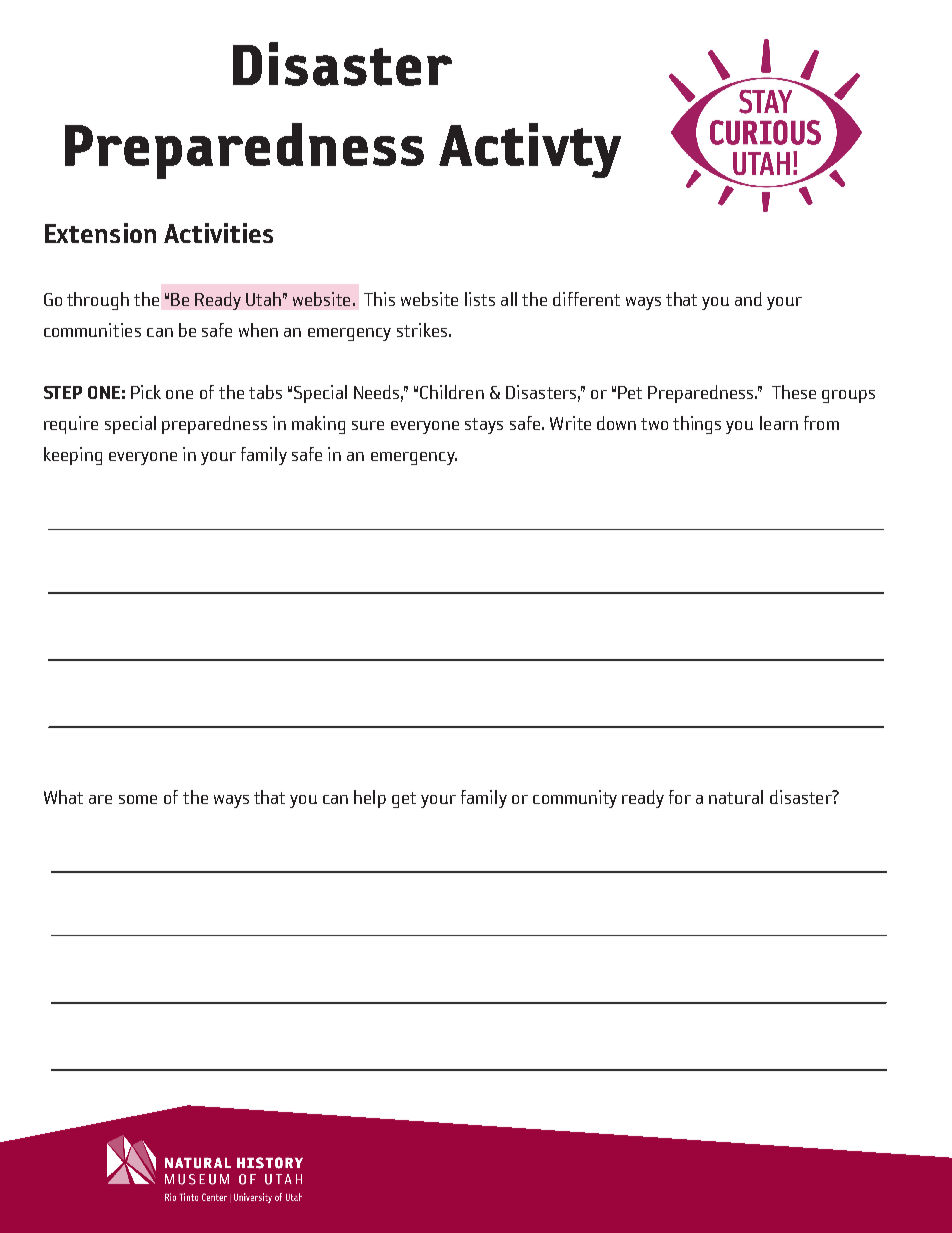 The height and width of the page is (1233, 952). What do you see at coordinates (404, 800) in the page?
I see `get` at bounding box center [404, 800].
